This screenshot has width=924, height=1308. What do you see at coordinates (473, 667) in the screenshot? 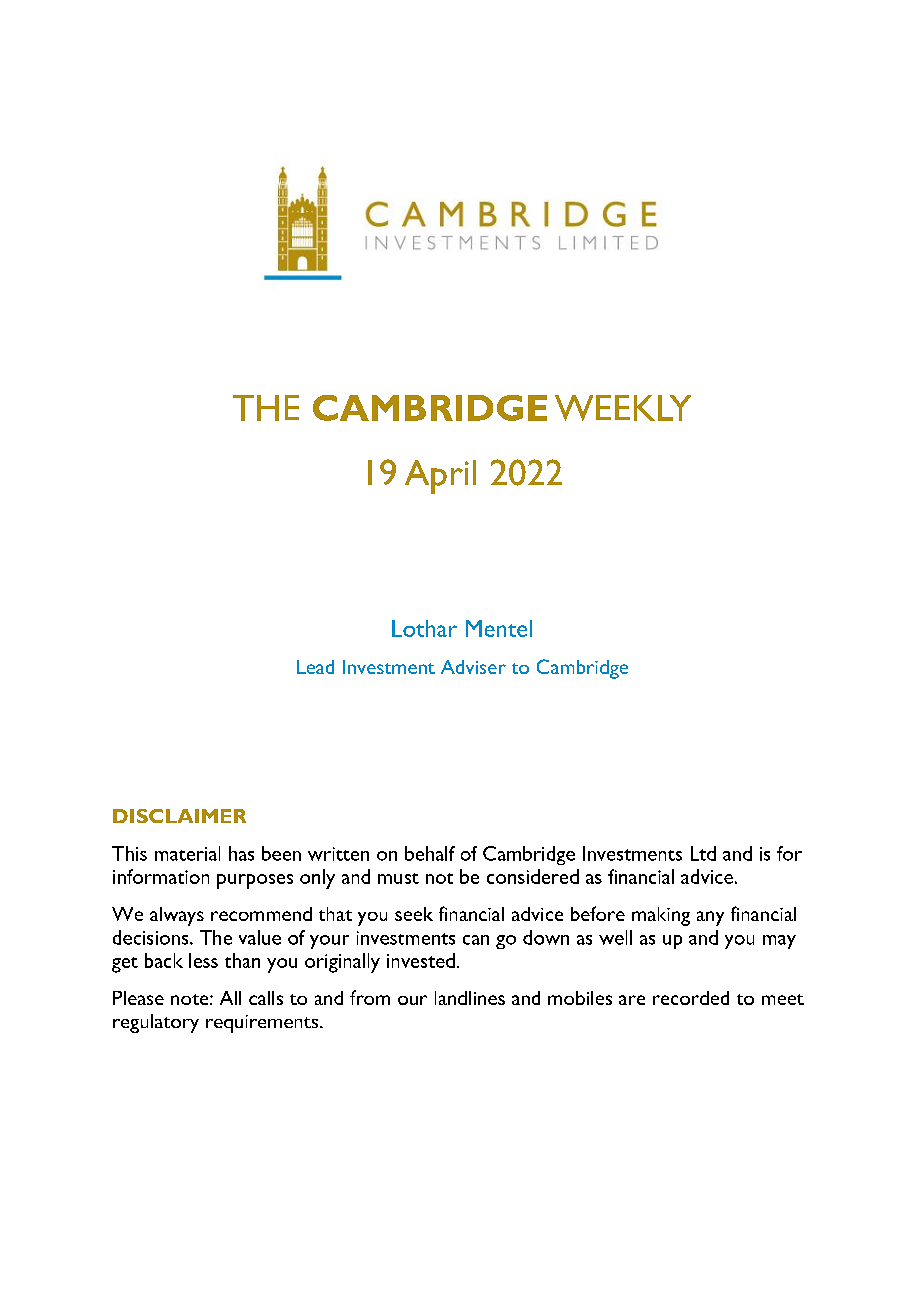
I see `Adviser` at bounding box center [473, 667].
